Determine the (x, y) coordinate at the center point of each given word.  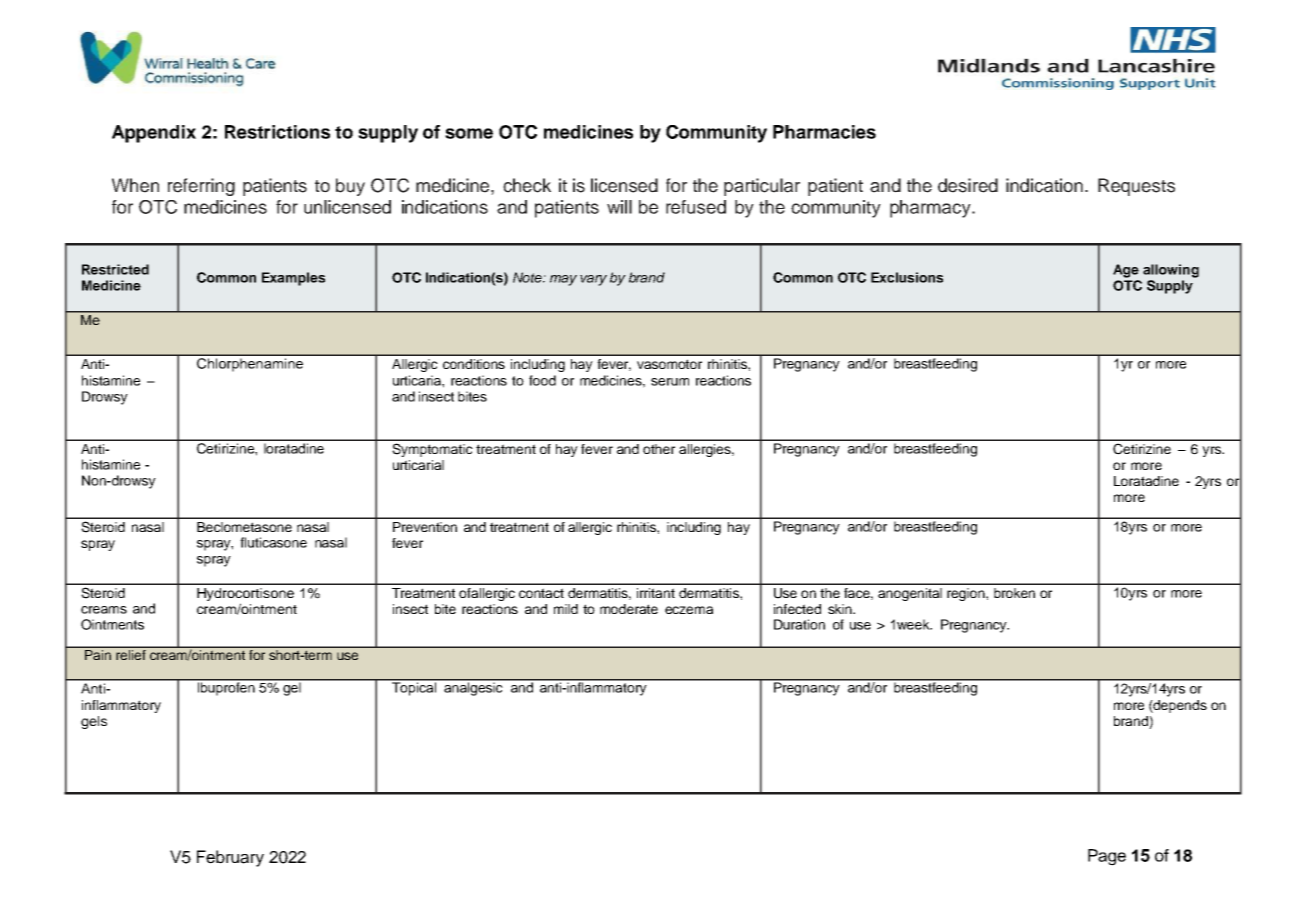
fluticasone (273, 542)
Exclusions (907, 277)
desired (968, 185)
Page (1107, 857)
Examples (293, 279)
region (967, 594)
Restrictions (277, 132)
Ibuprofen (226, 687)
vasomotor (669, 364)
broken (1014, 593)
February (230, 858)
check (527, 185)
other (659, 449)
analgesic (473, 688)
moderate (629, 609)
